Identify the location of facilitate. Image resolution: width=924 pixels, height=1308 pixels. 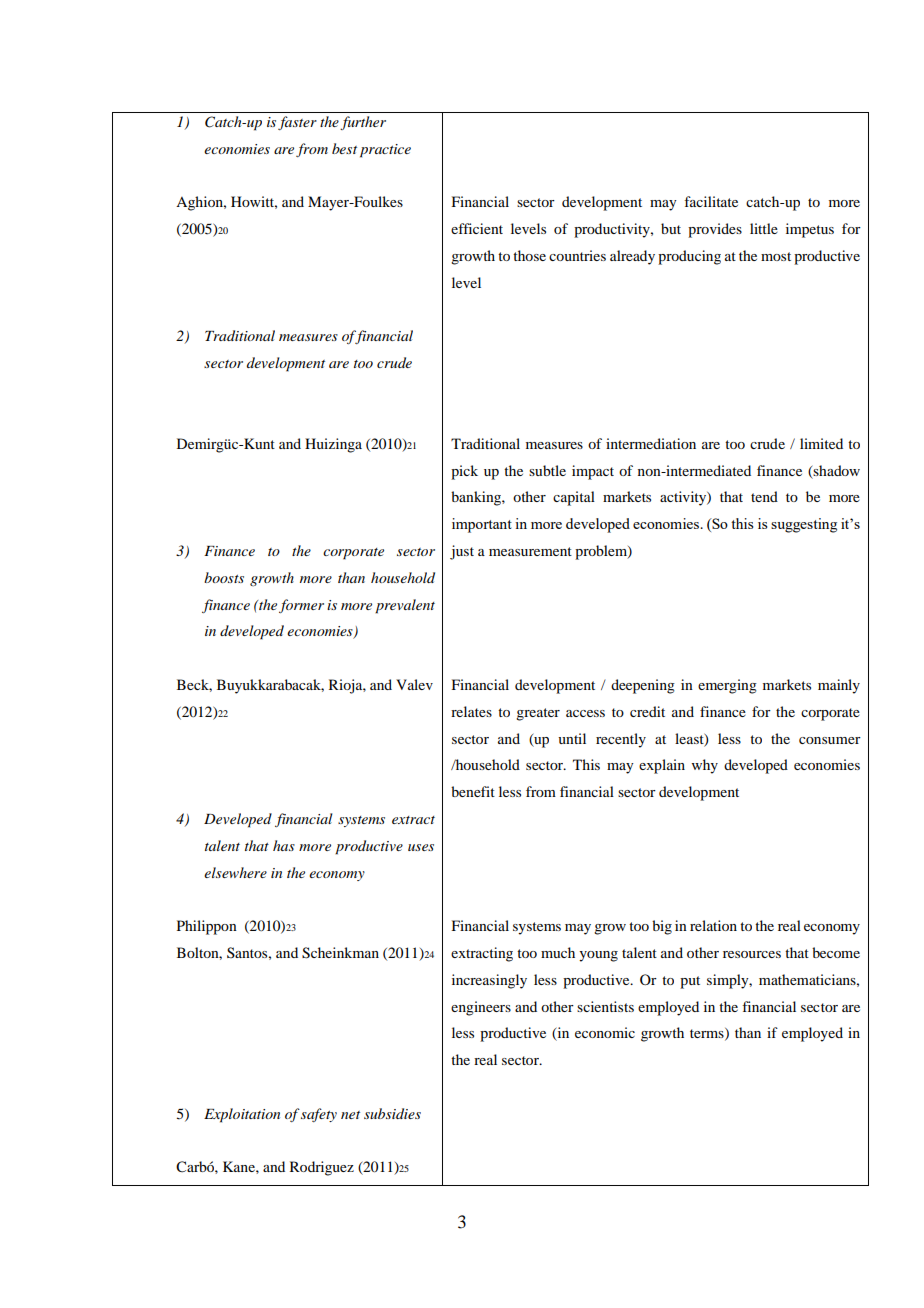
(711, 201).
